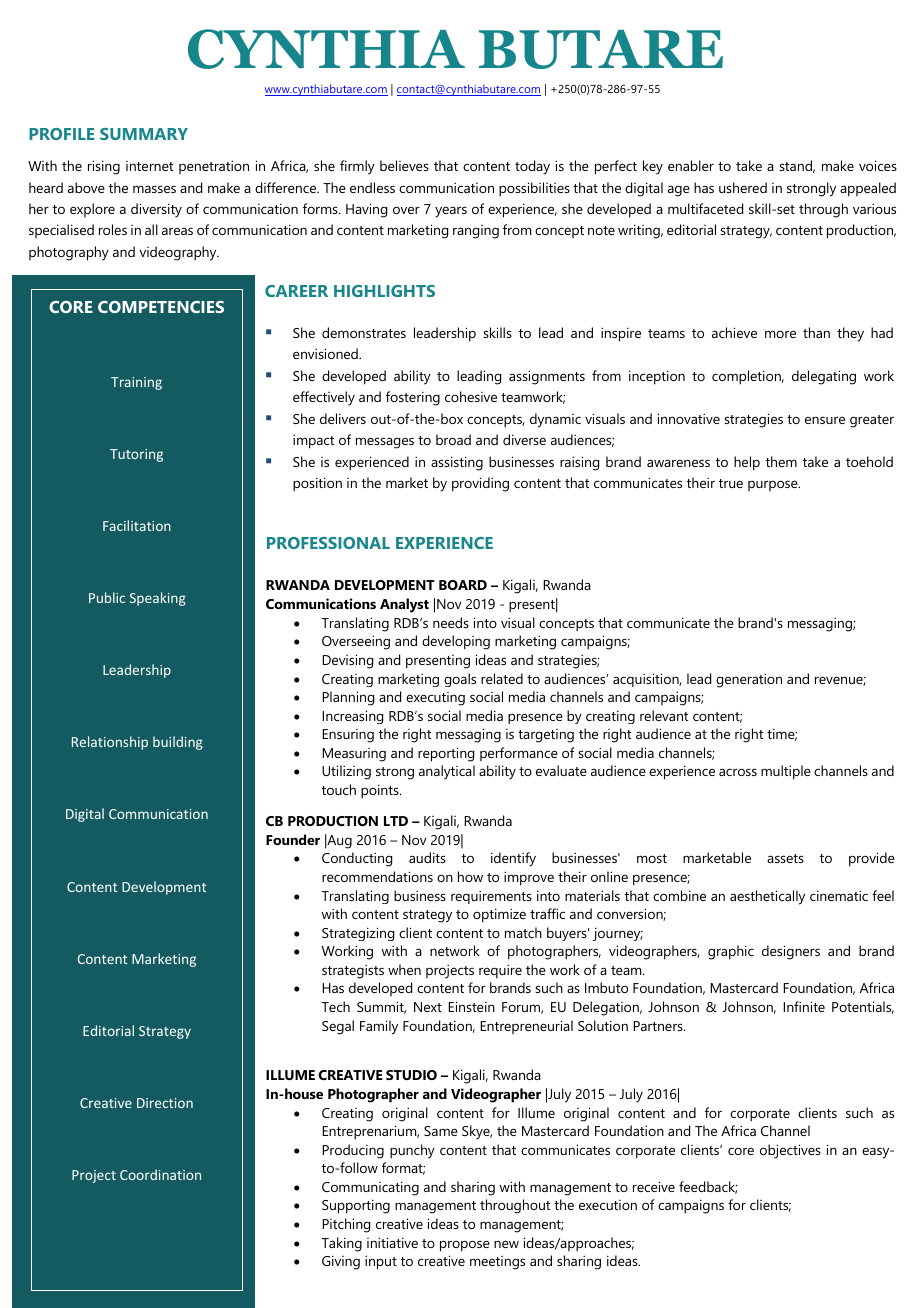  What do you see at coordinates (743, 187) in the page?
I see `ushered` at bounding box center [743, 187].
